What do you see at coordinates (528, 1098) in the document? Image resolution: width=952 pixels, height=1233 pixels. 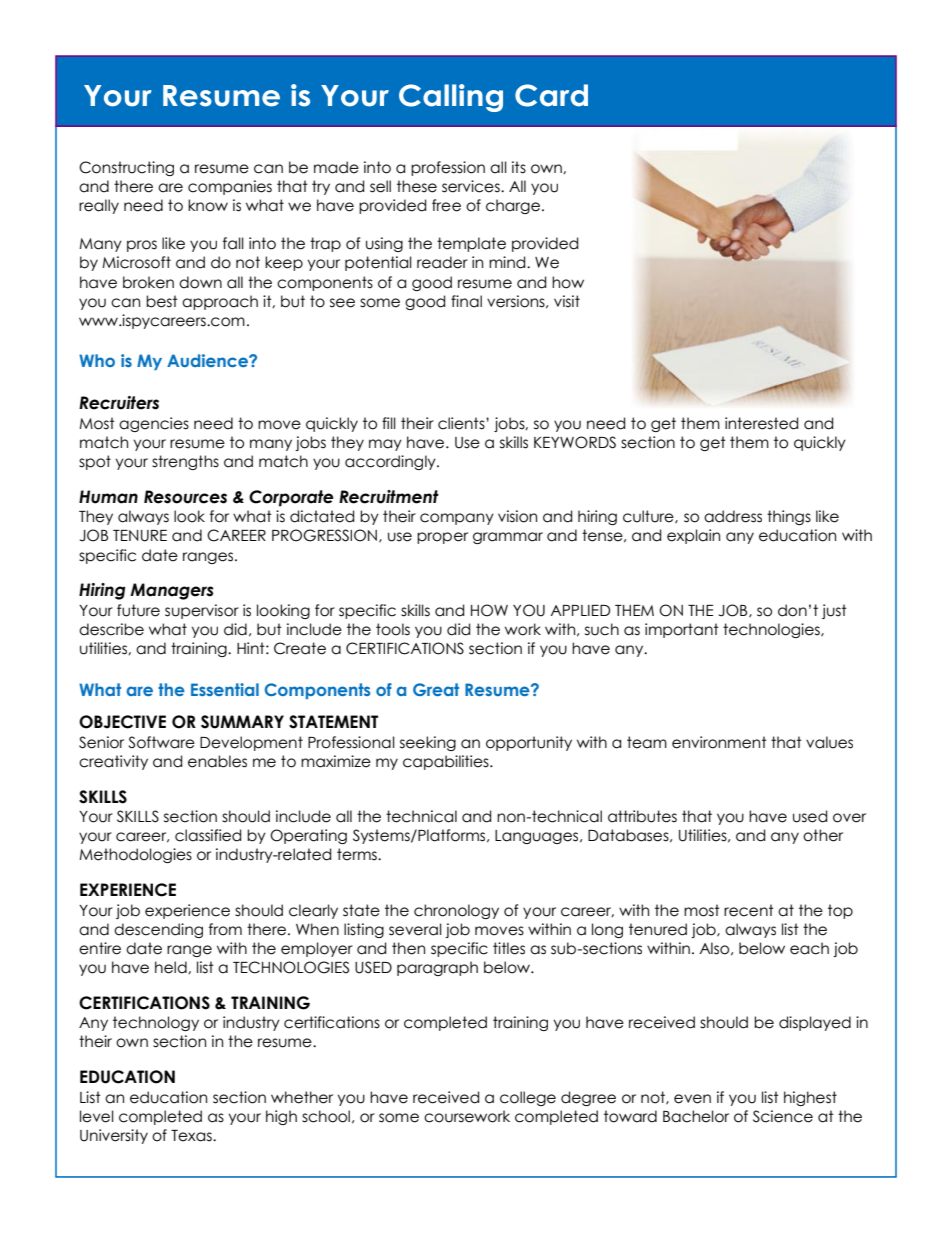 I see `college` at bounding box center [528, 1098].
